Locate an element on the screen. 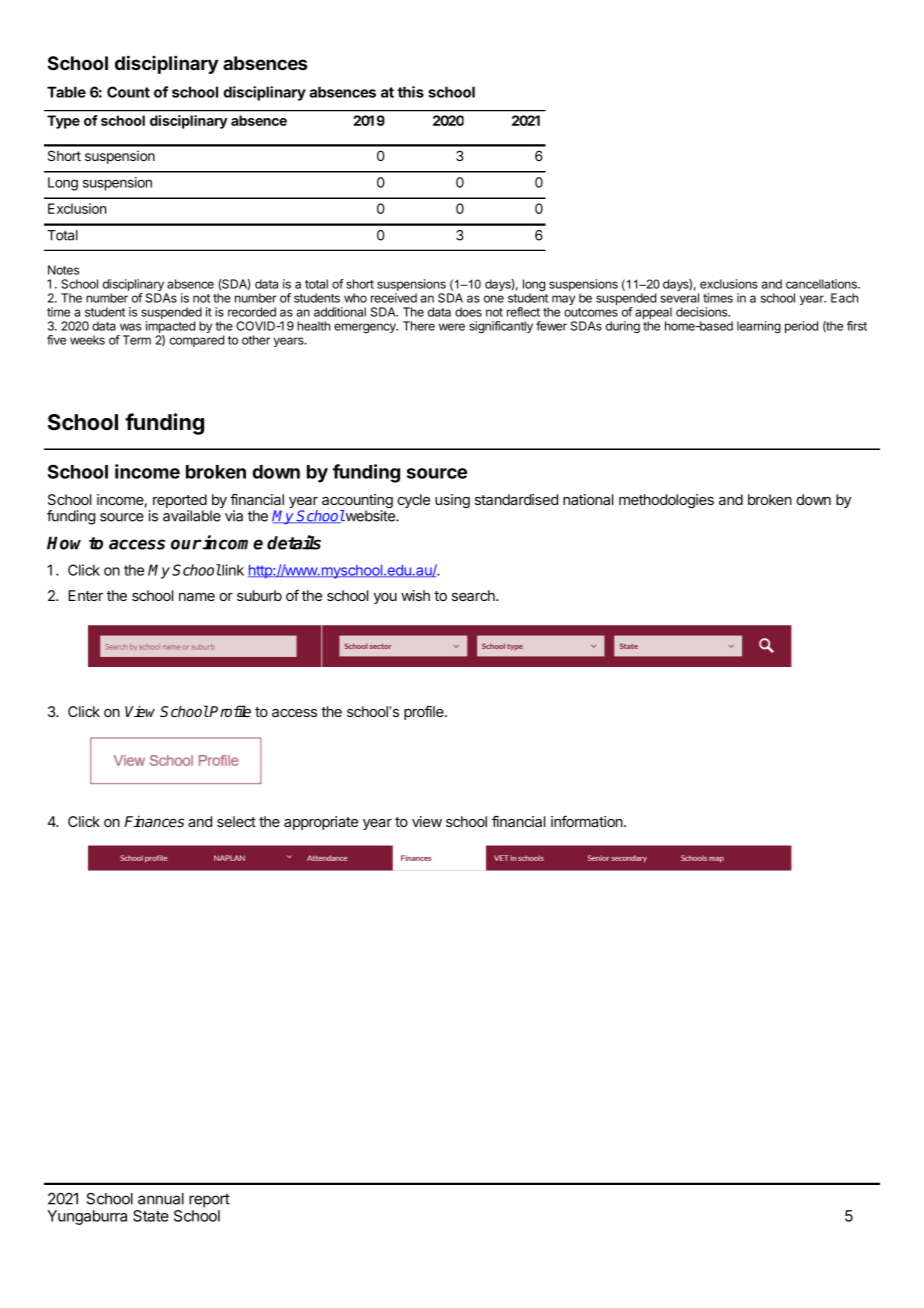  using is located at coordinates (452, 501).
